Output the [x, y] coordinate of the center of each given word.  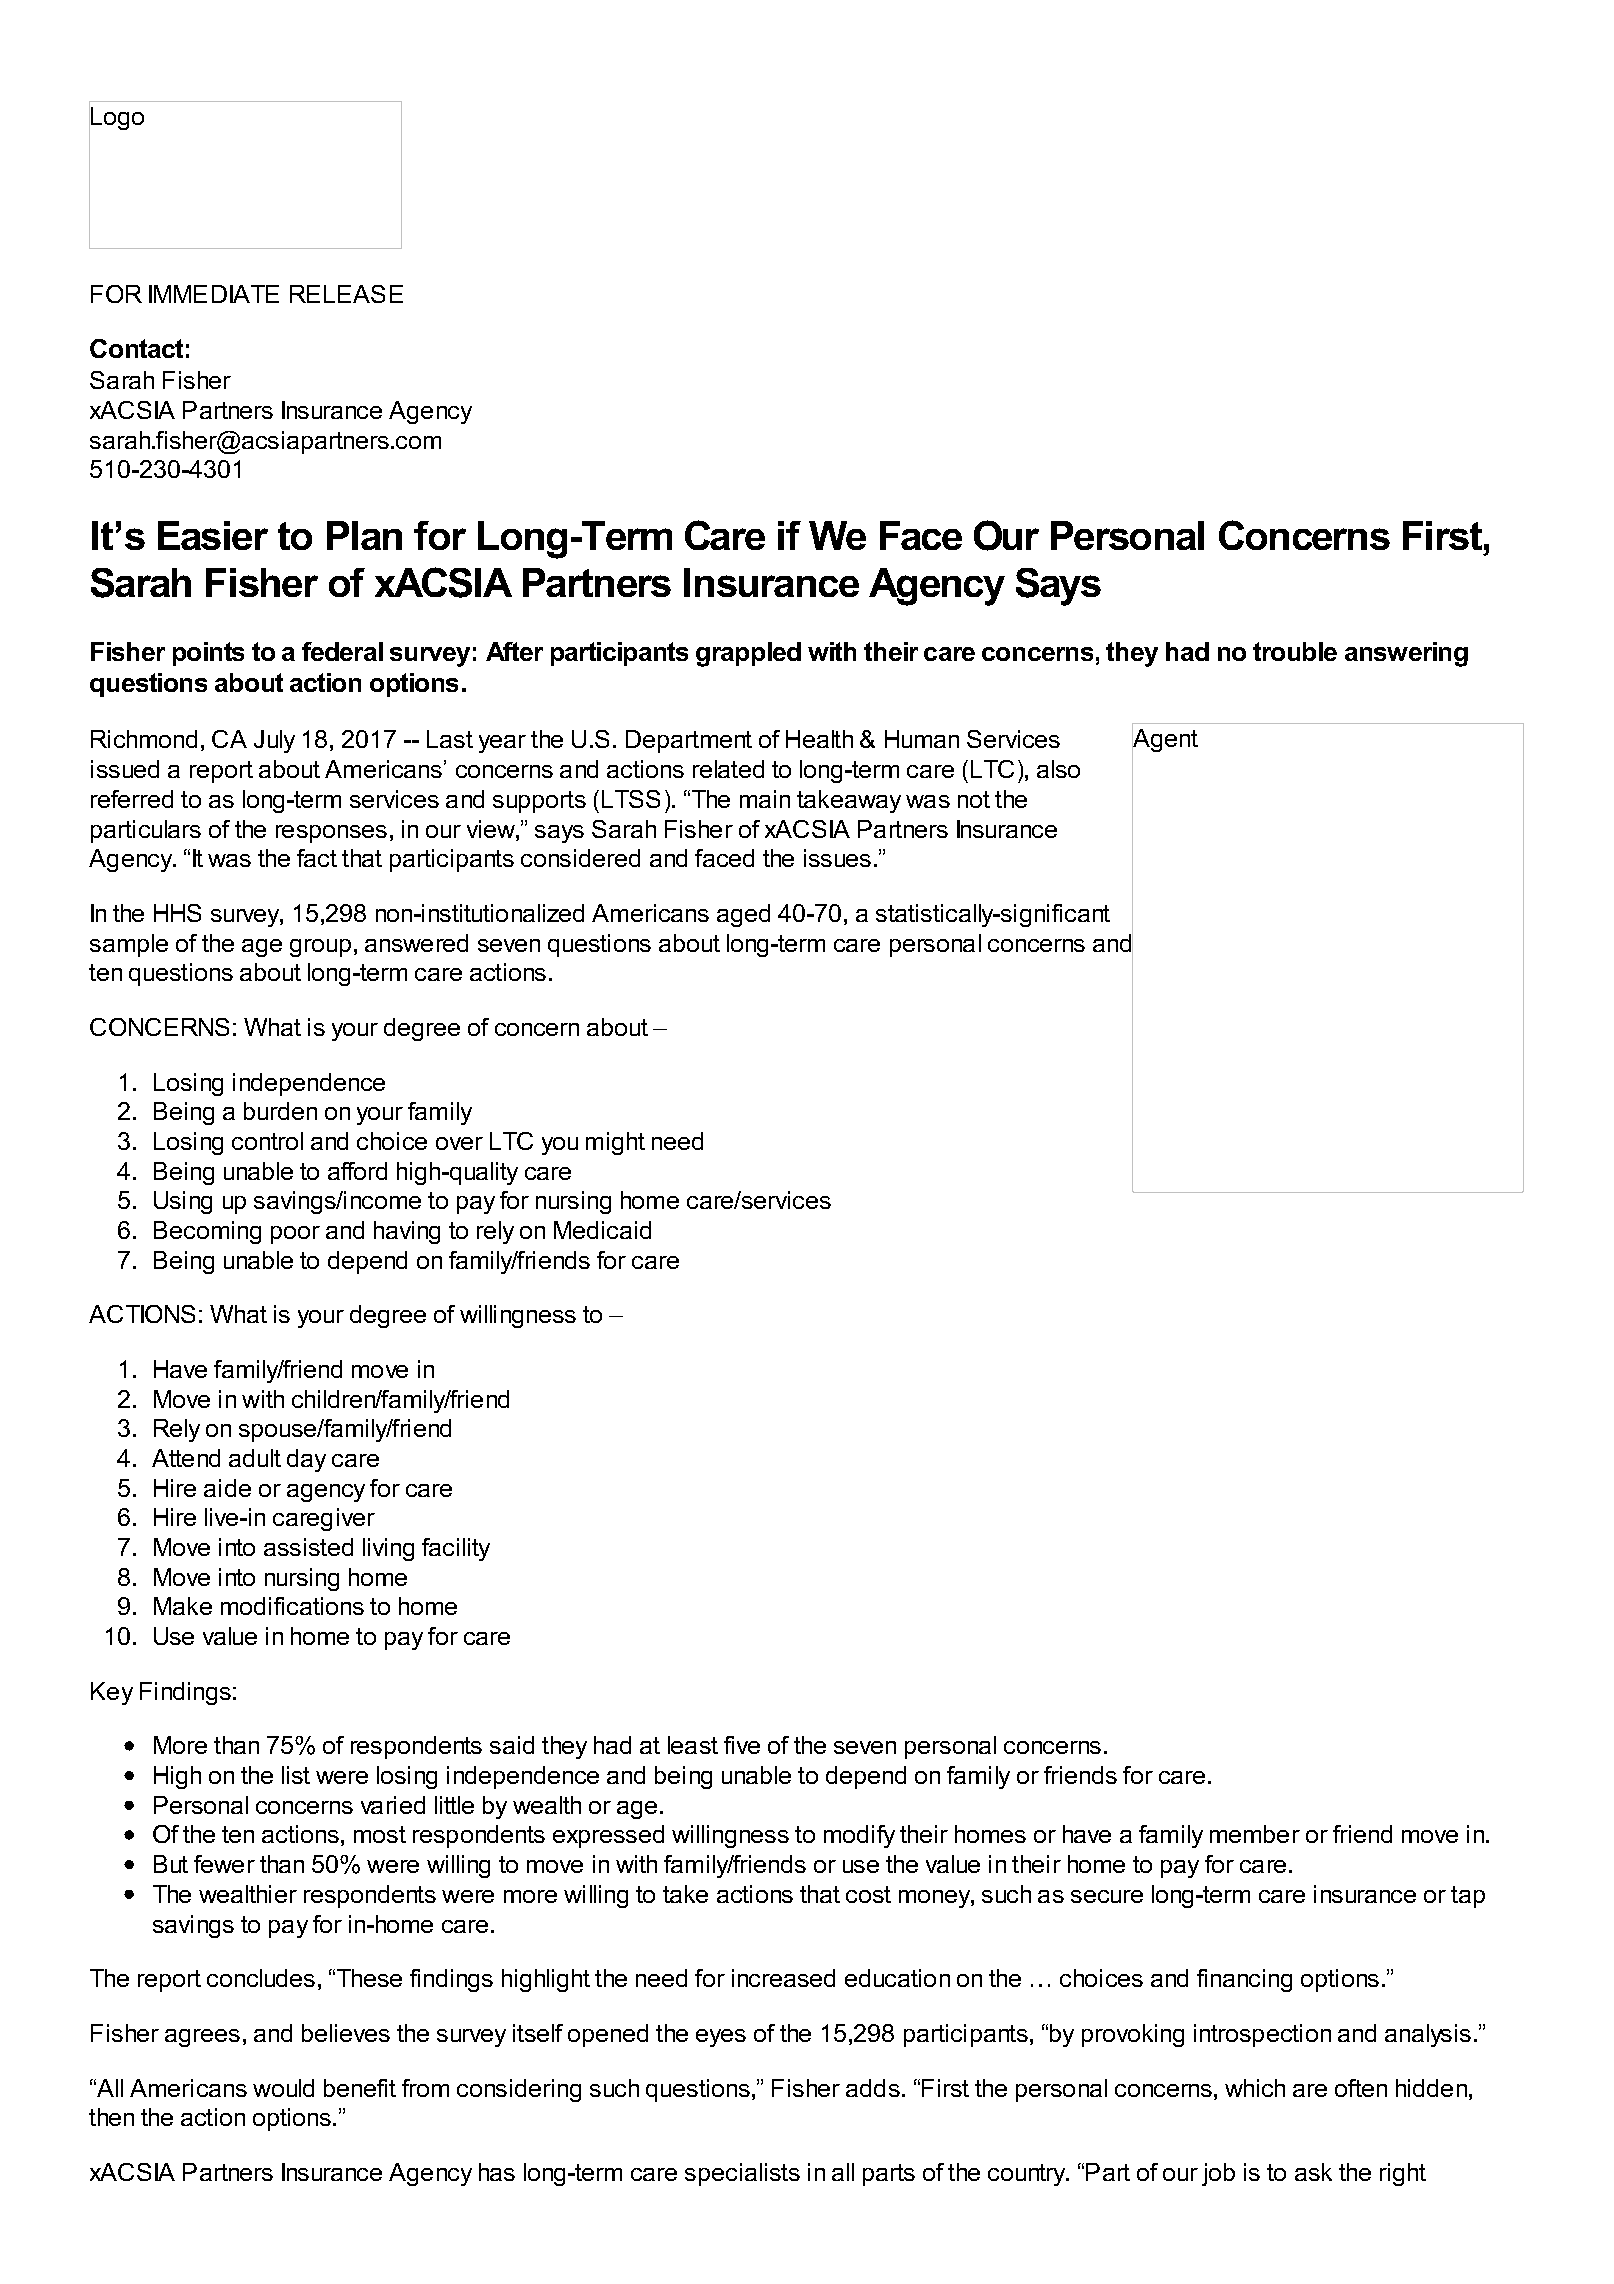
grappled [748, 654]
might [615, 1143]
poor [295, 1235]
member [1255, 1834]
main [765, 799]
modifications [292, 1606]
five [742, 1745]
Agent [1165, 740]
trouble [1295, 651]
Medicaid [602, 1230]
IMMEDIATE [214, 294]
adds [873, 2088]
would [283, 2088]
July [274, 741]
